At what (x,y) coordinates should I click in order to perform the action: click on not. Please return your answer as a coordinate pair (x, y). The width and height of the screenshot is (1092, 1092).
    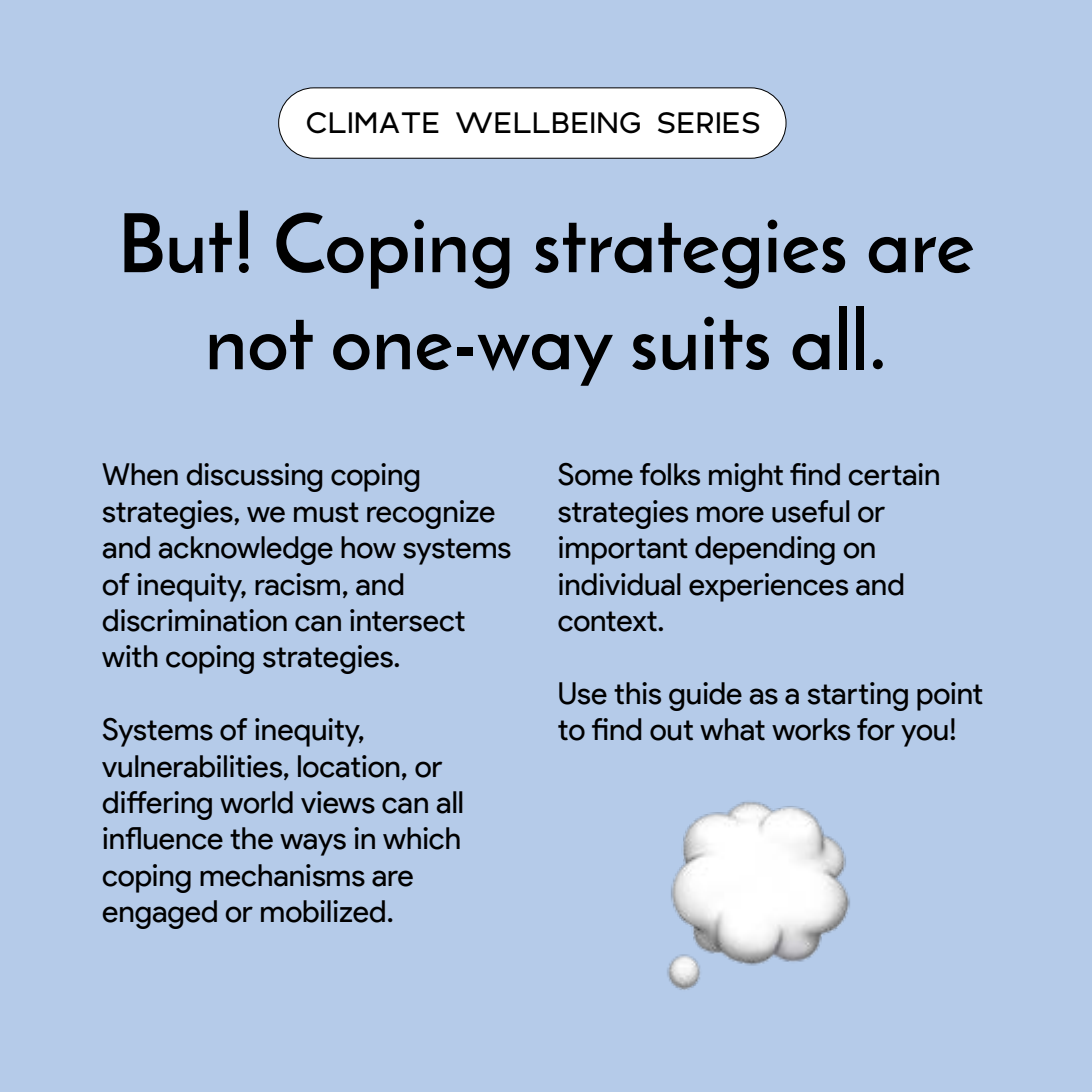
    Looking at the image, I should click on (261, 345).
